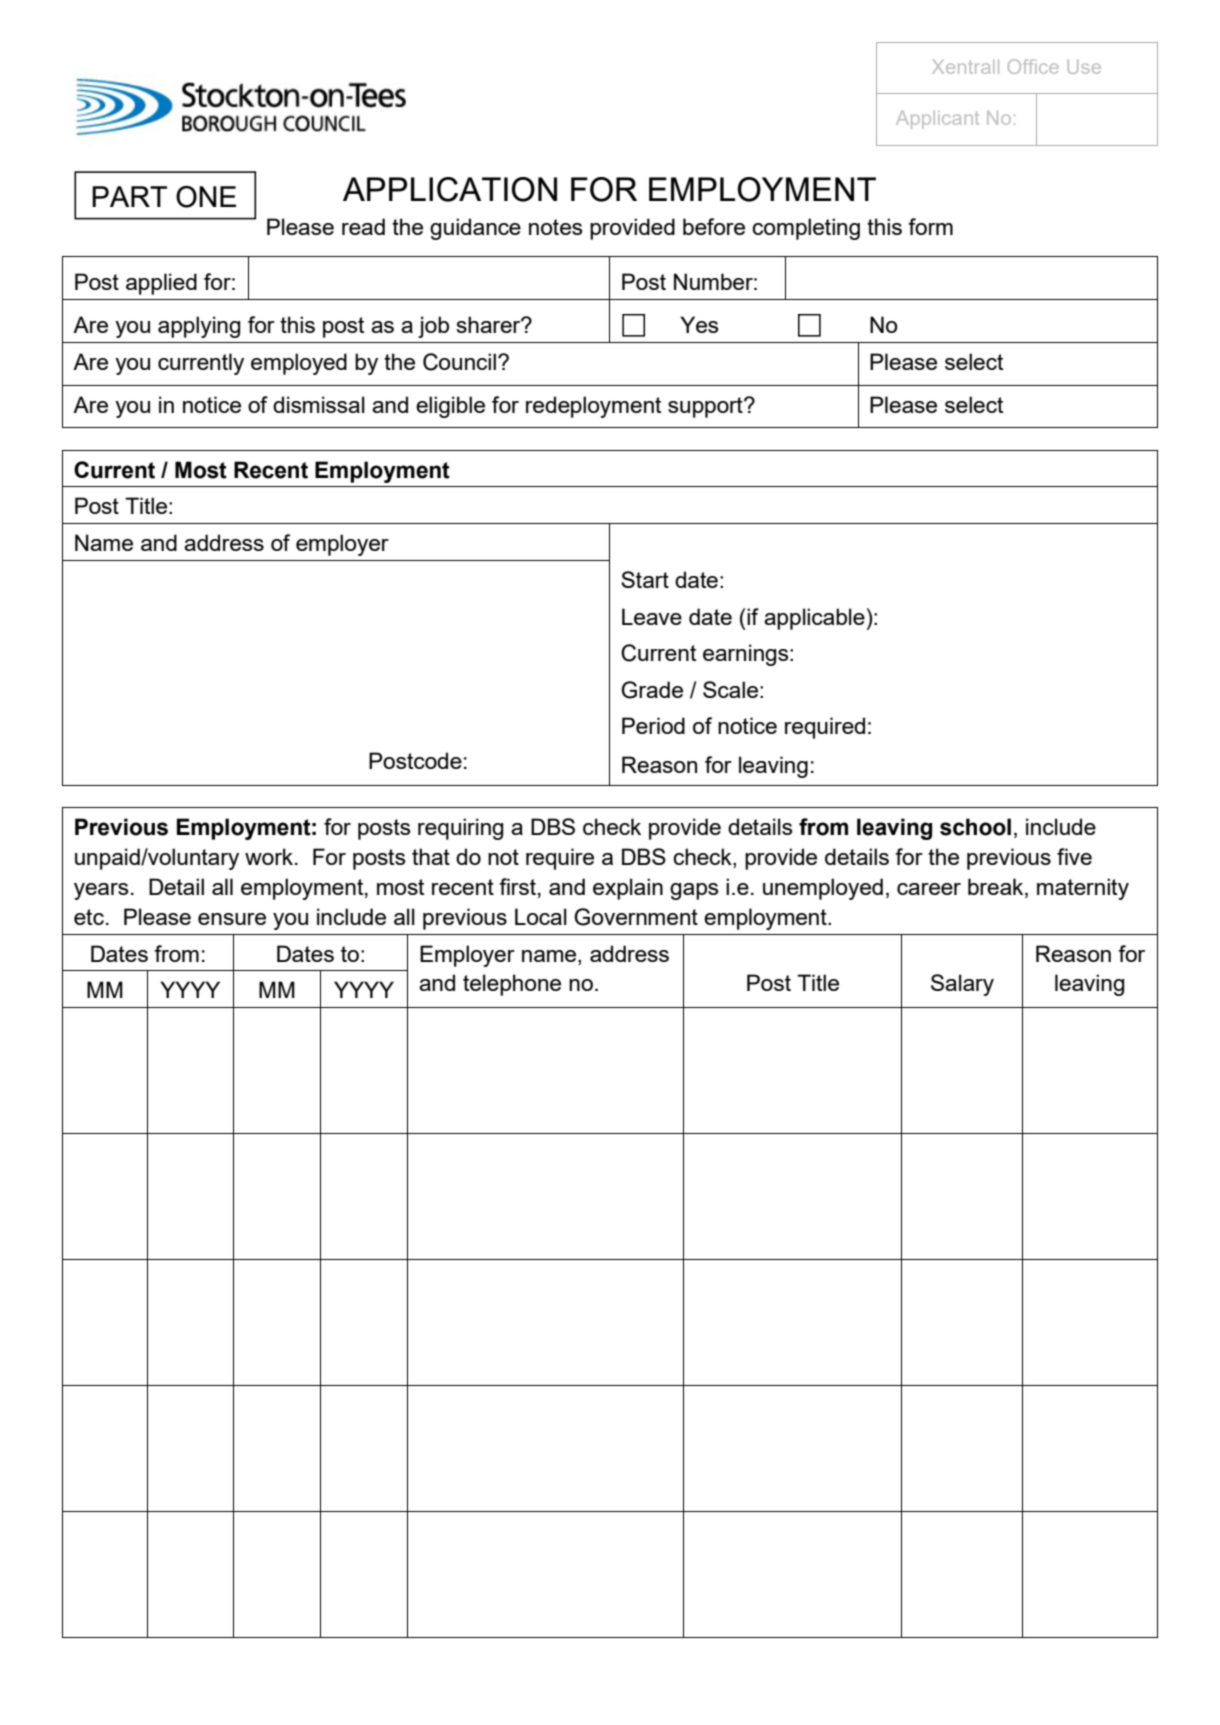 The height and width of the screenshot is (1725, 1220). What do you see at coordinates (319, 404) in the screenshot?
I see `dismissal` at bounding box center [319, 404].
